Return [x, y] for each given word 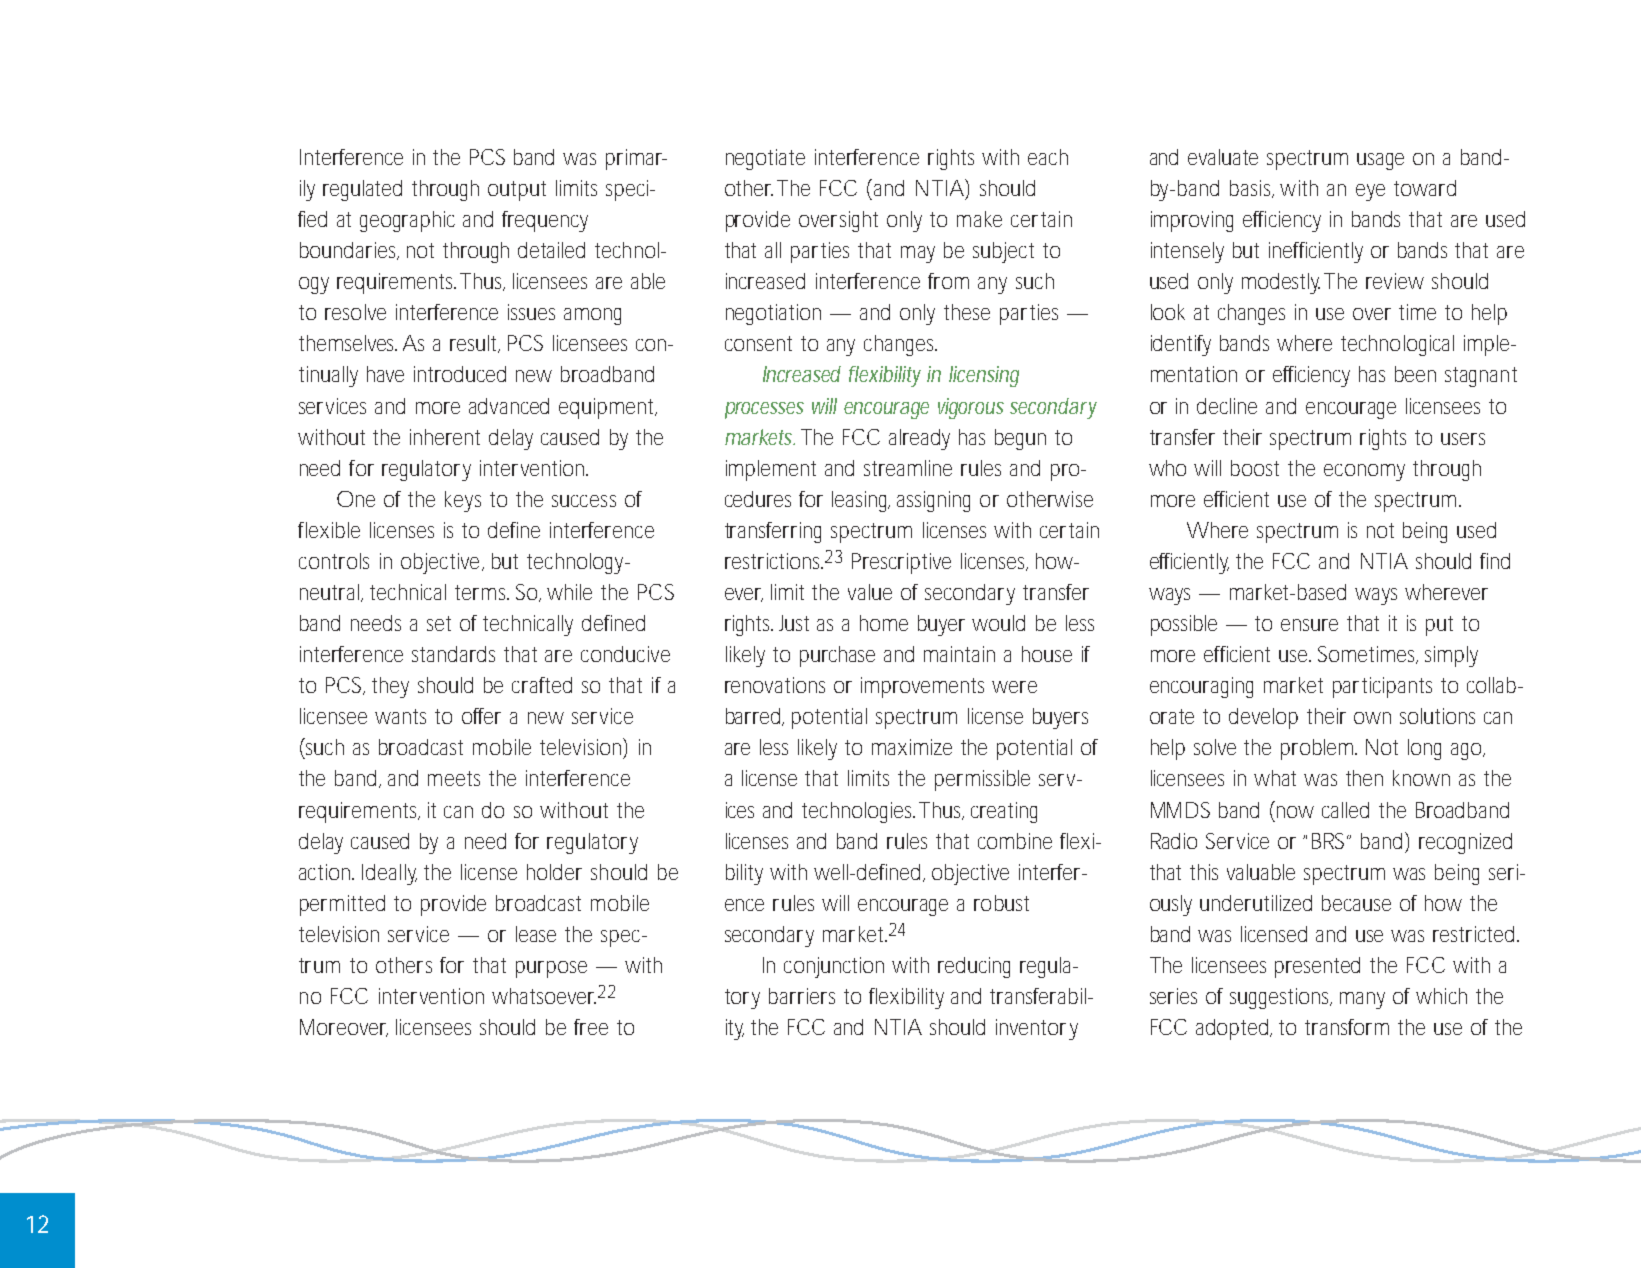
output [517, 191]
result [475, 344]
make [979, 219]
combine [1015, 841]
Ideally [389, 874]
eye [1370, 192]
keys [463, 501]
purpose [551, 969]
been [1415, 374]
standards [453, 654]
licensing [984, 376]
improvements [922, 687]
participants [1382, 687]
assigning [933, 501]
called [1345, 810]
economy [1364, 472]
